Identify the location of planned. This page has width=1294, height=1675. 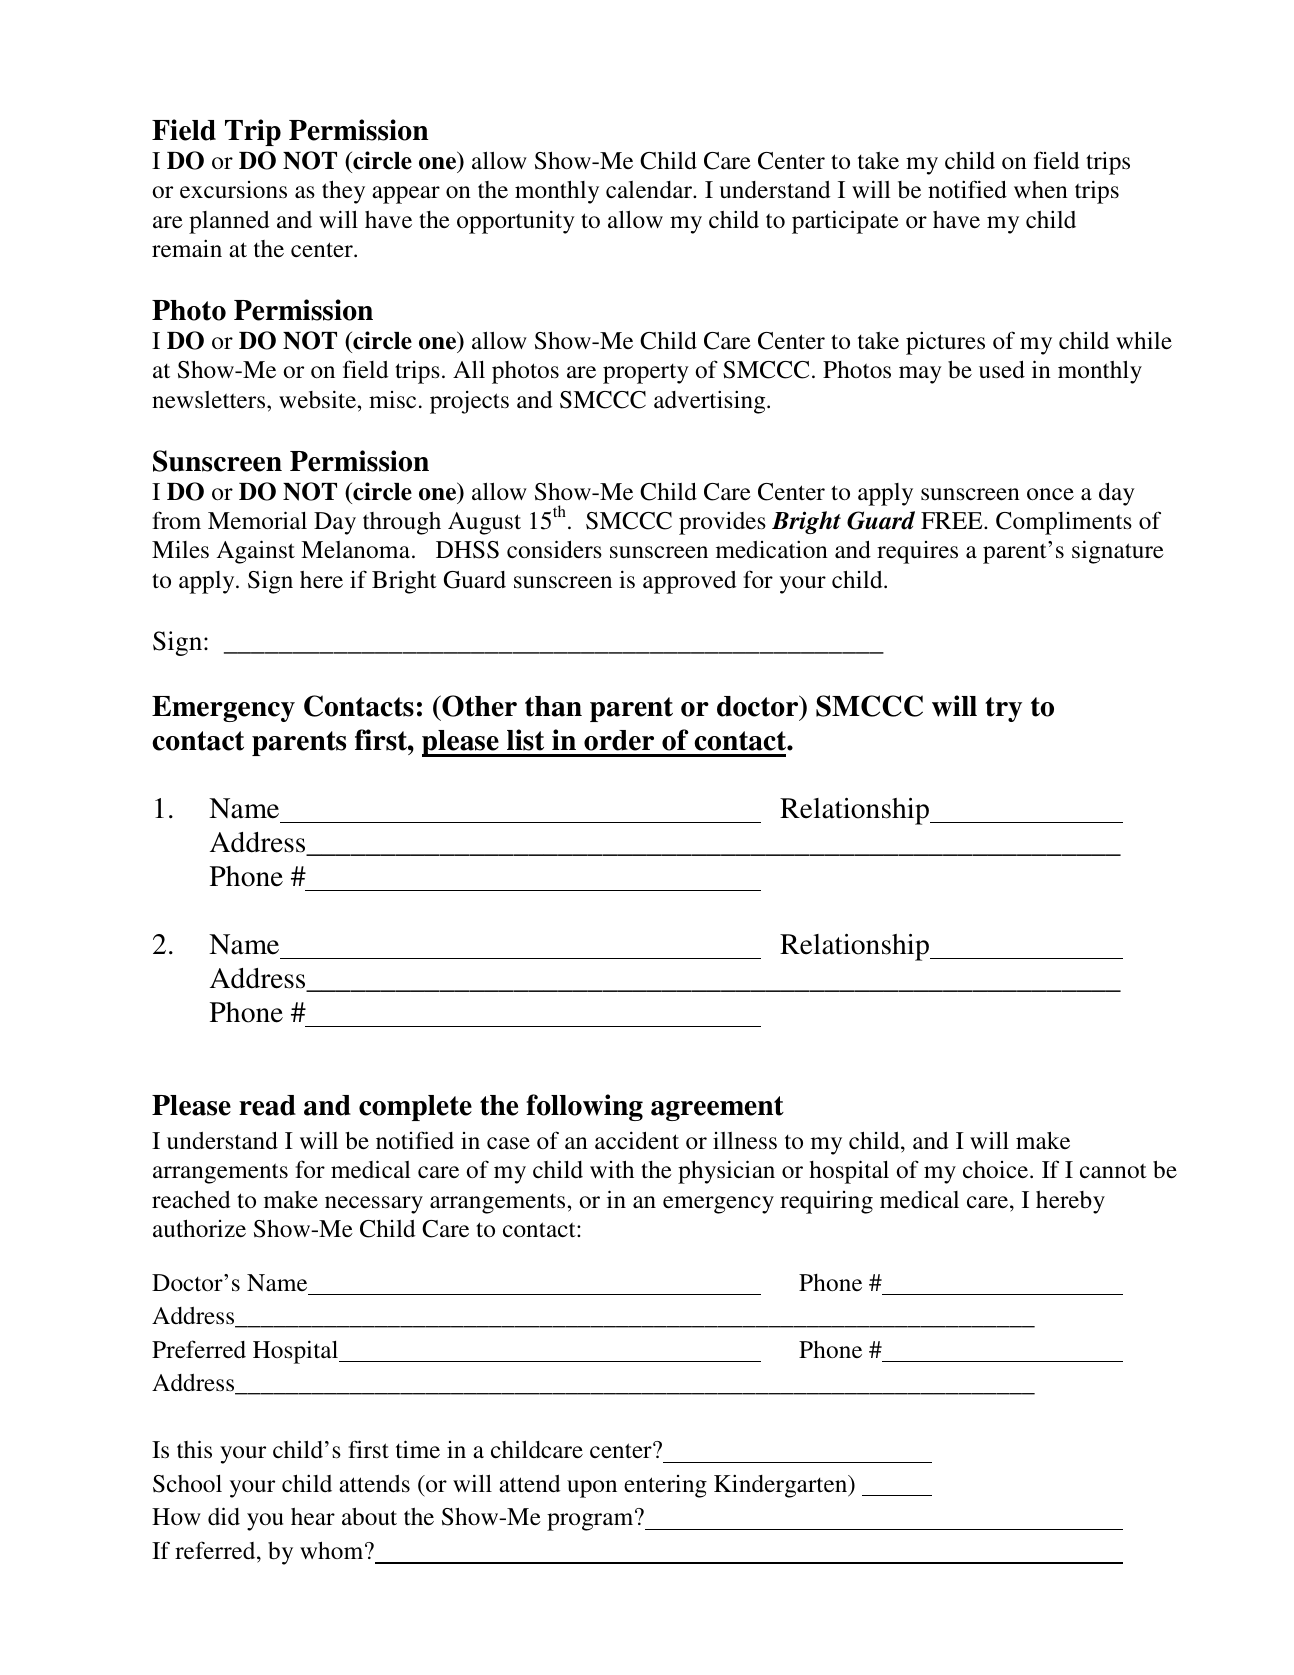
(229, 222).
